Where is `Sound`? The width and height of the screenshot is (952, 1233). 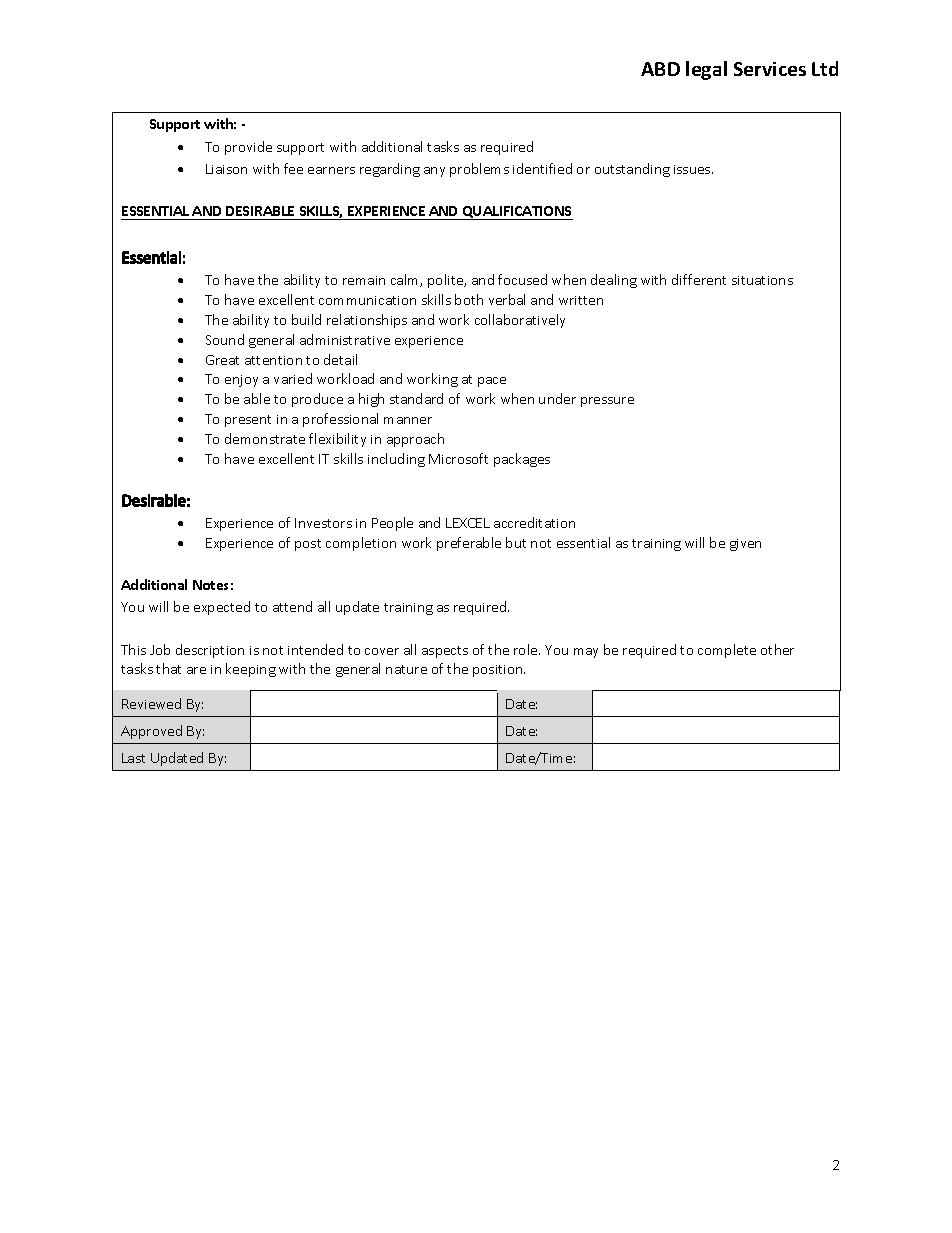 Sound is located at coordinates (225, 339).
